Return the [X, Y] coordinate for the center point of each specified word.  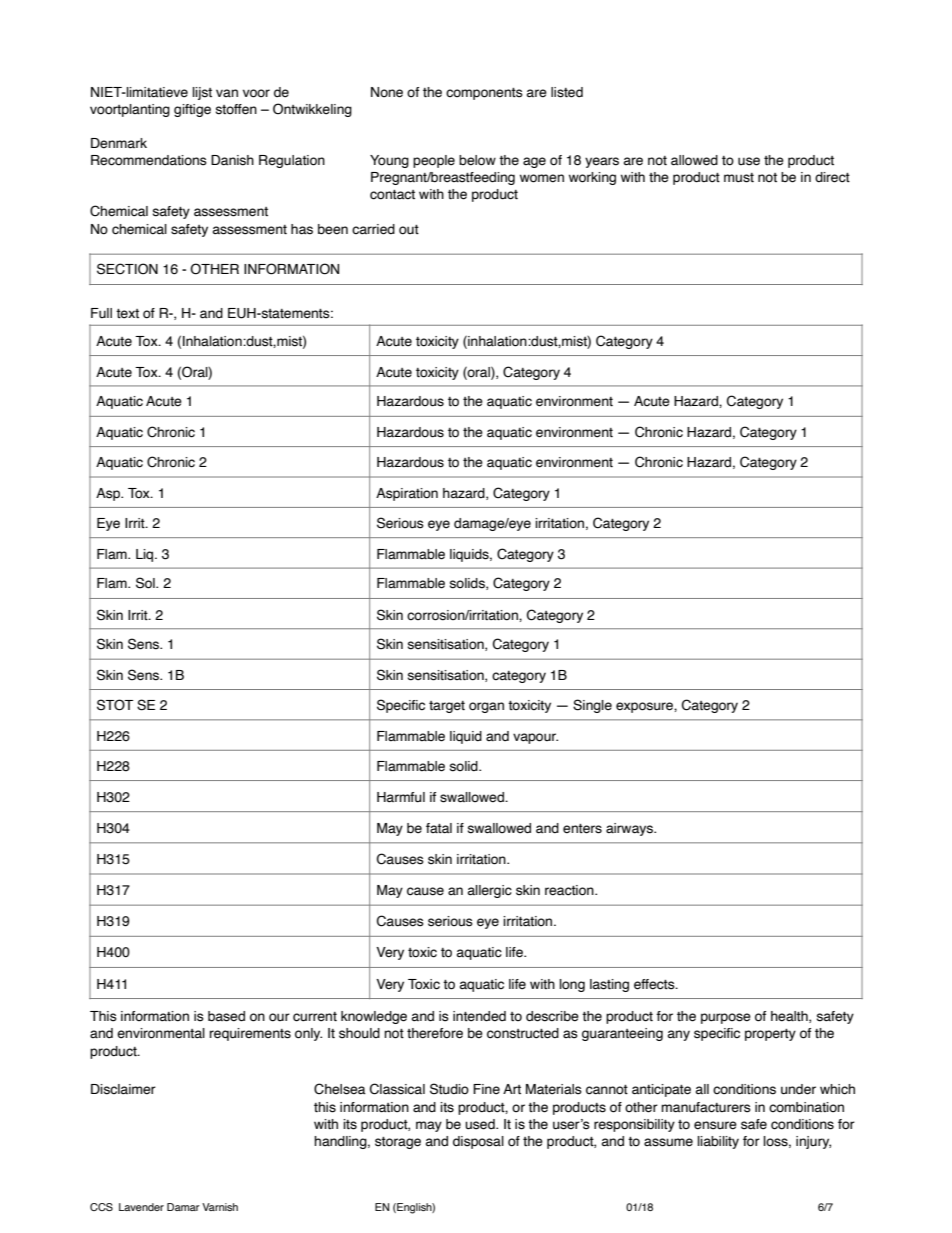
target [447, 707]
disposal [478, 1142]
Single [592, 706]
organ [486, 707]
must [739, 178]
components [484, 94]
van [227, 93]
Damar [183, 1207]
